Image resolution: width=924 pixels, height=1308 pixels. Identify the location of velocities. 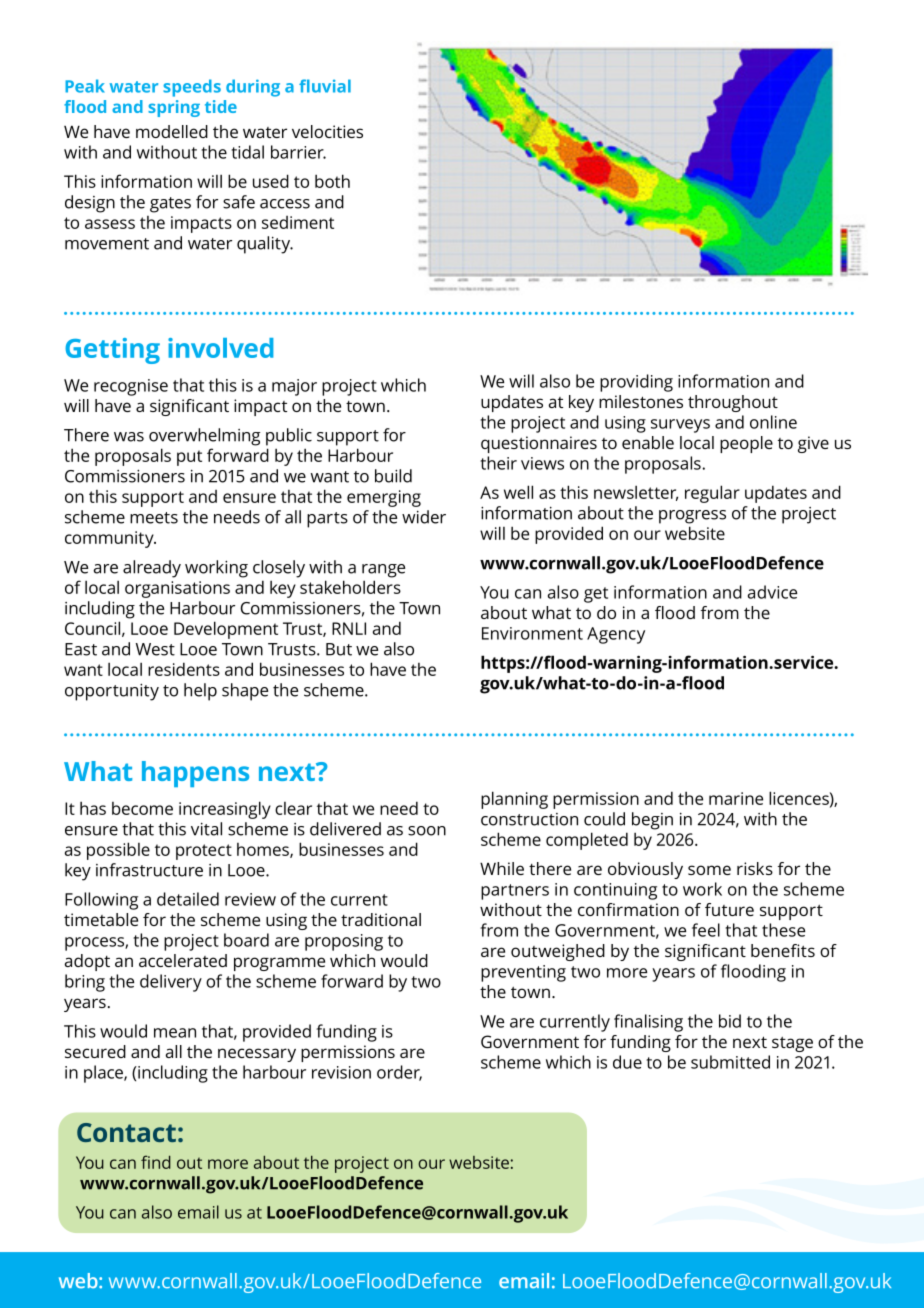
(327, 131).
